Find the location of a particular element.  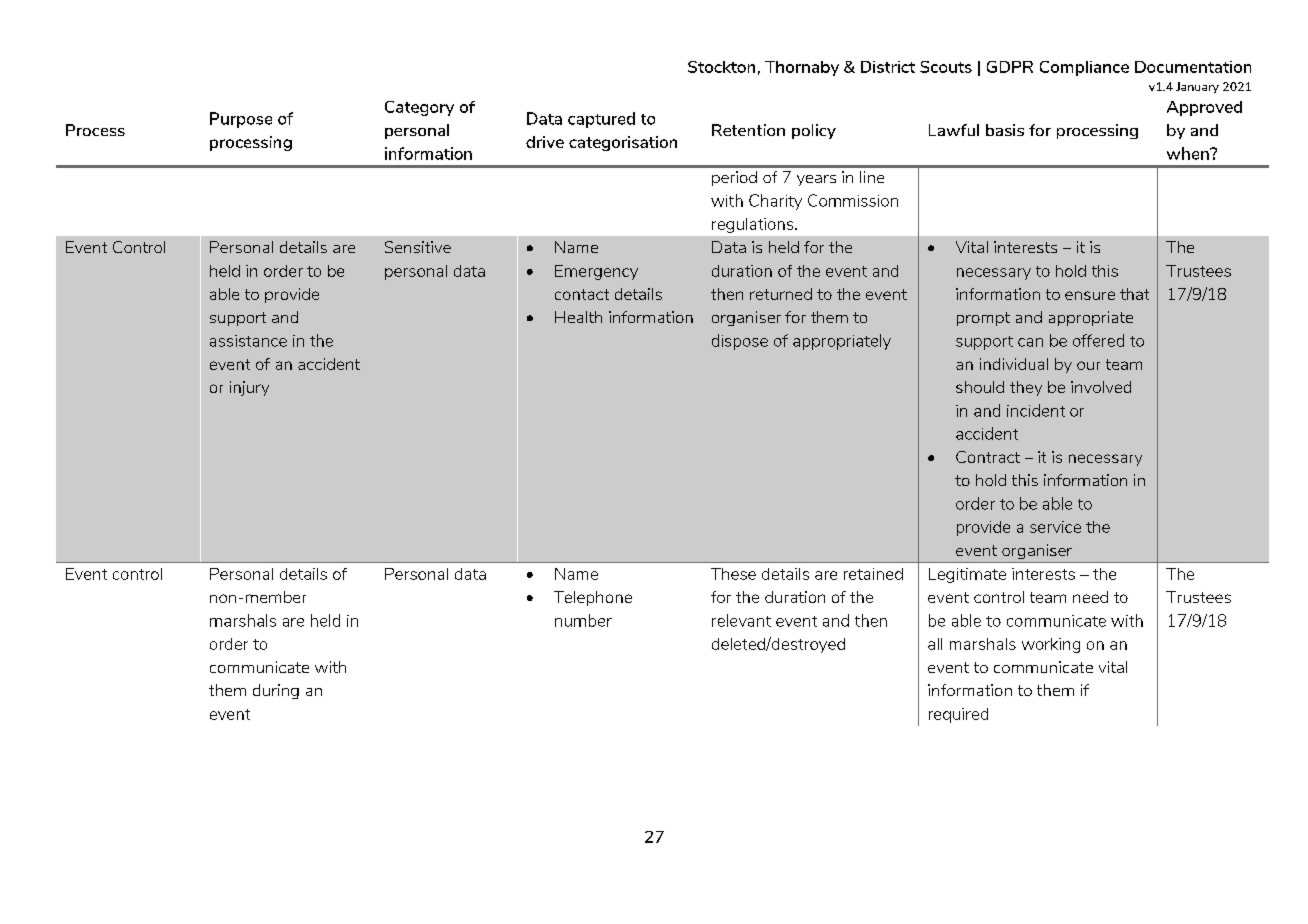

during is located at coordinates (276, 691).
